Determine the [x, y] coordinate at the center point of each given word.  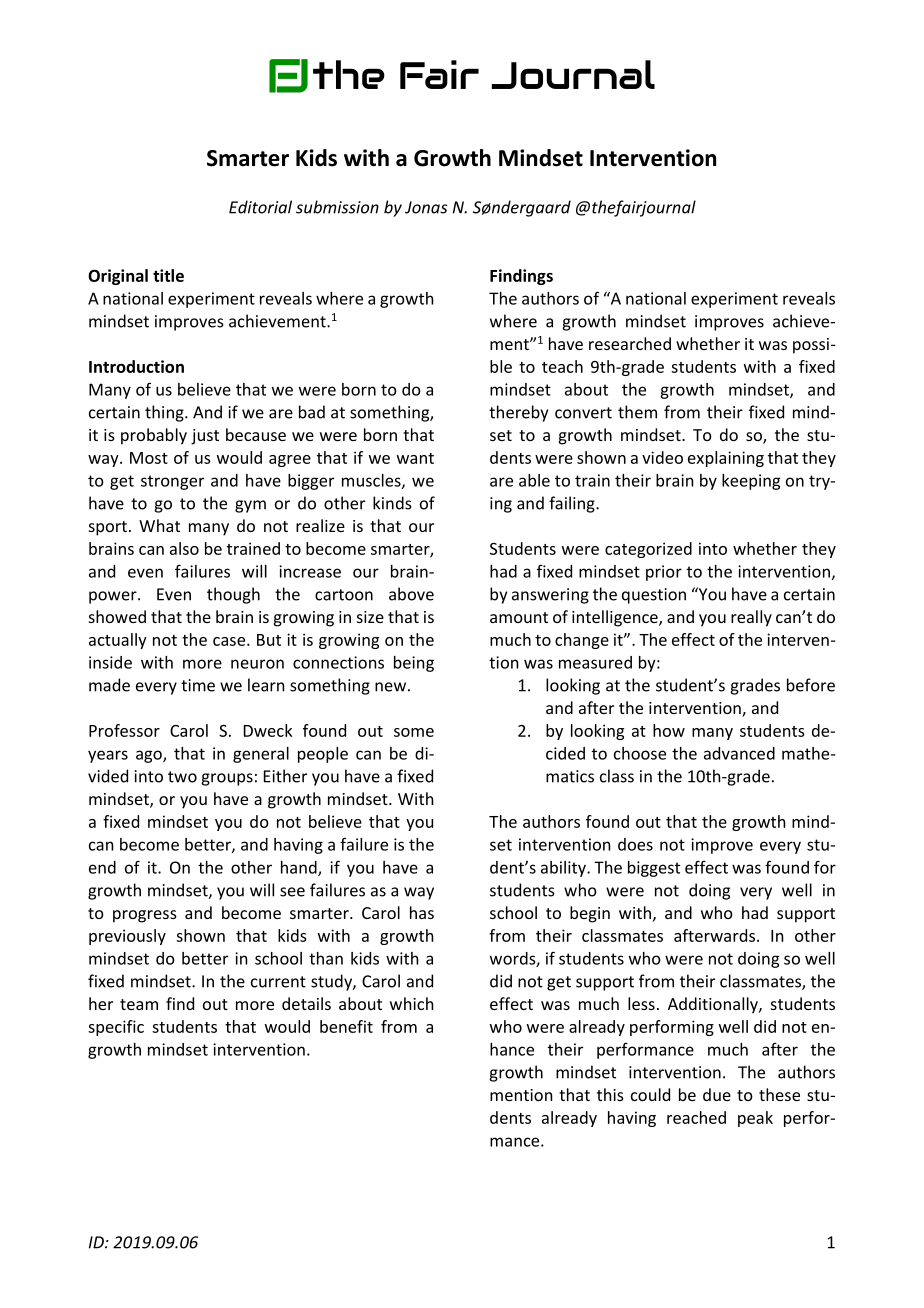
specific [116, 1028]
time [198, 685]
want [415, 458]
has [422, 912]
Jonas [426, 207]
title [168, 275]
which [412, 1003]
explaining [726, 459]
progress [145, 916]
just [205, 437]
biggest [654, 869]
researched [630, 343]
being [414, 664]
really [751, 618]
